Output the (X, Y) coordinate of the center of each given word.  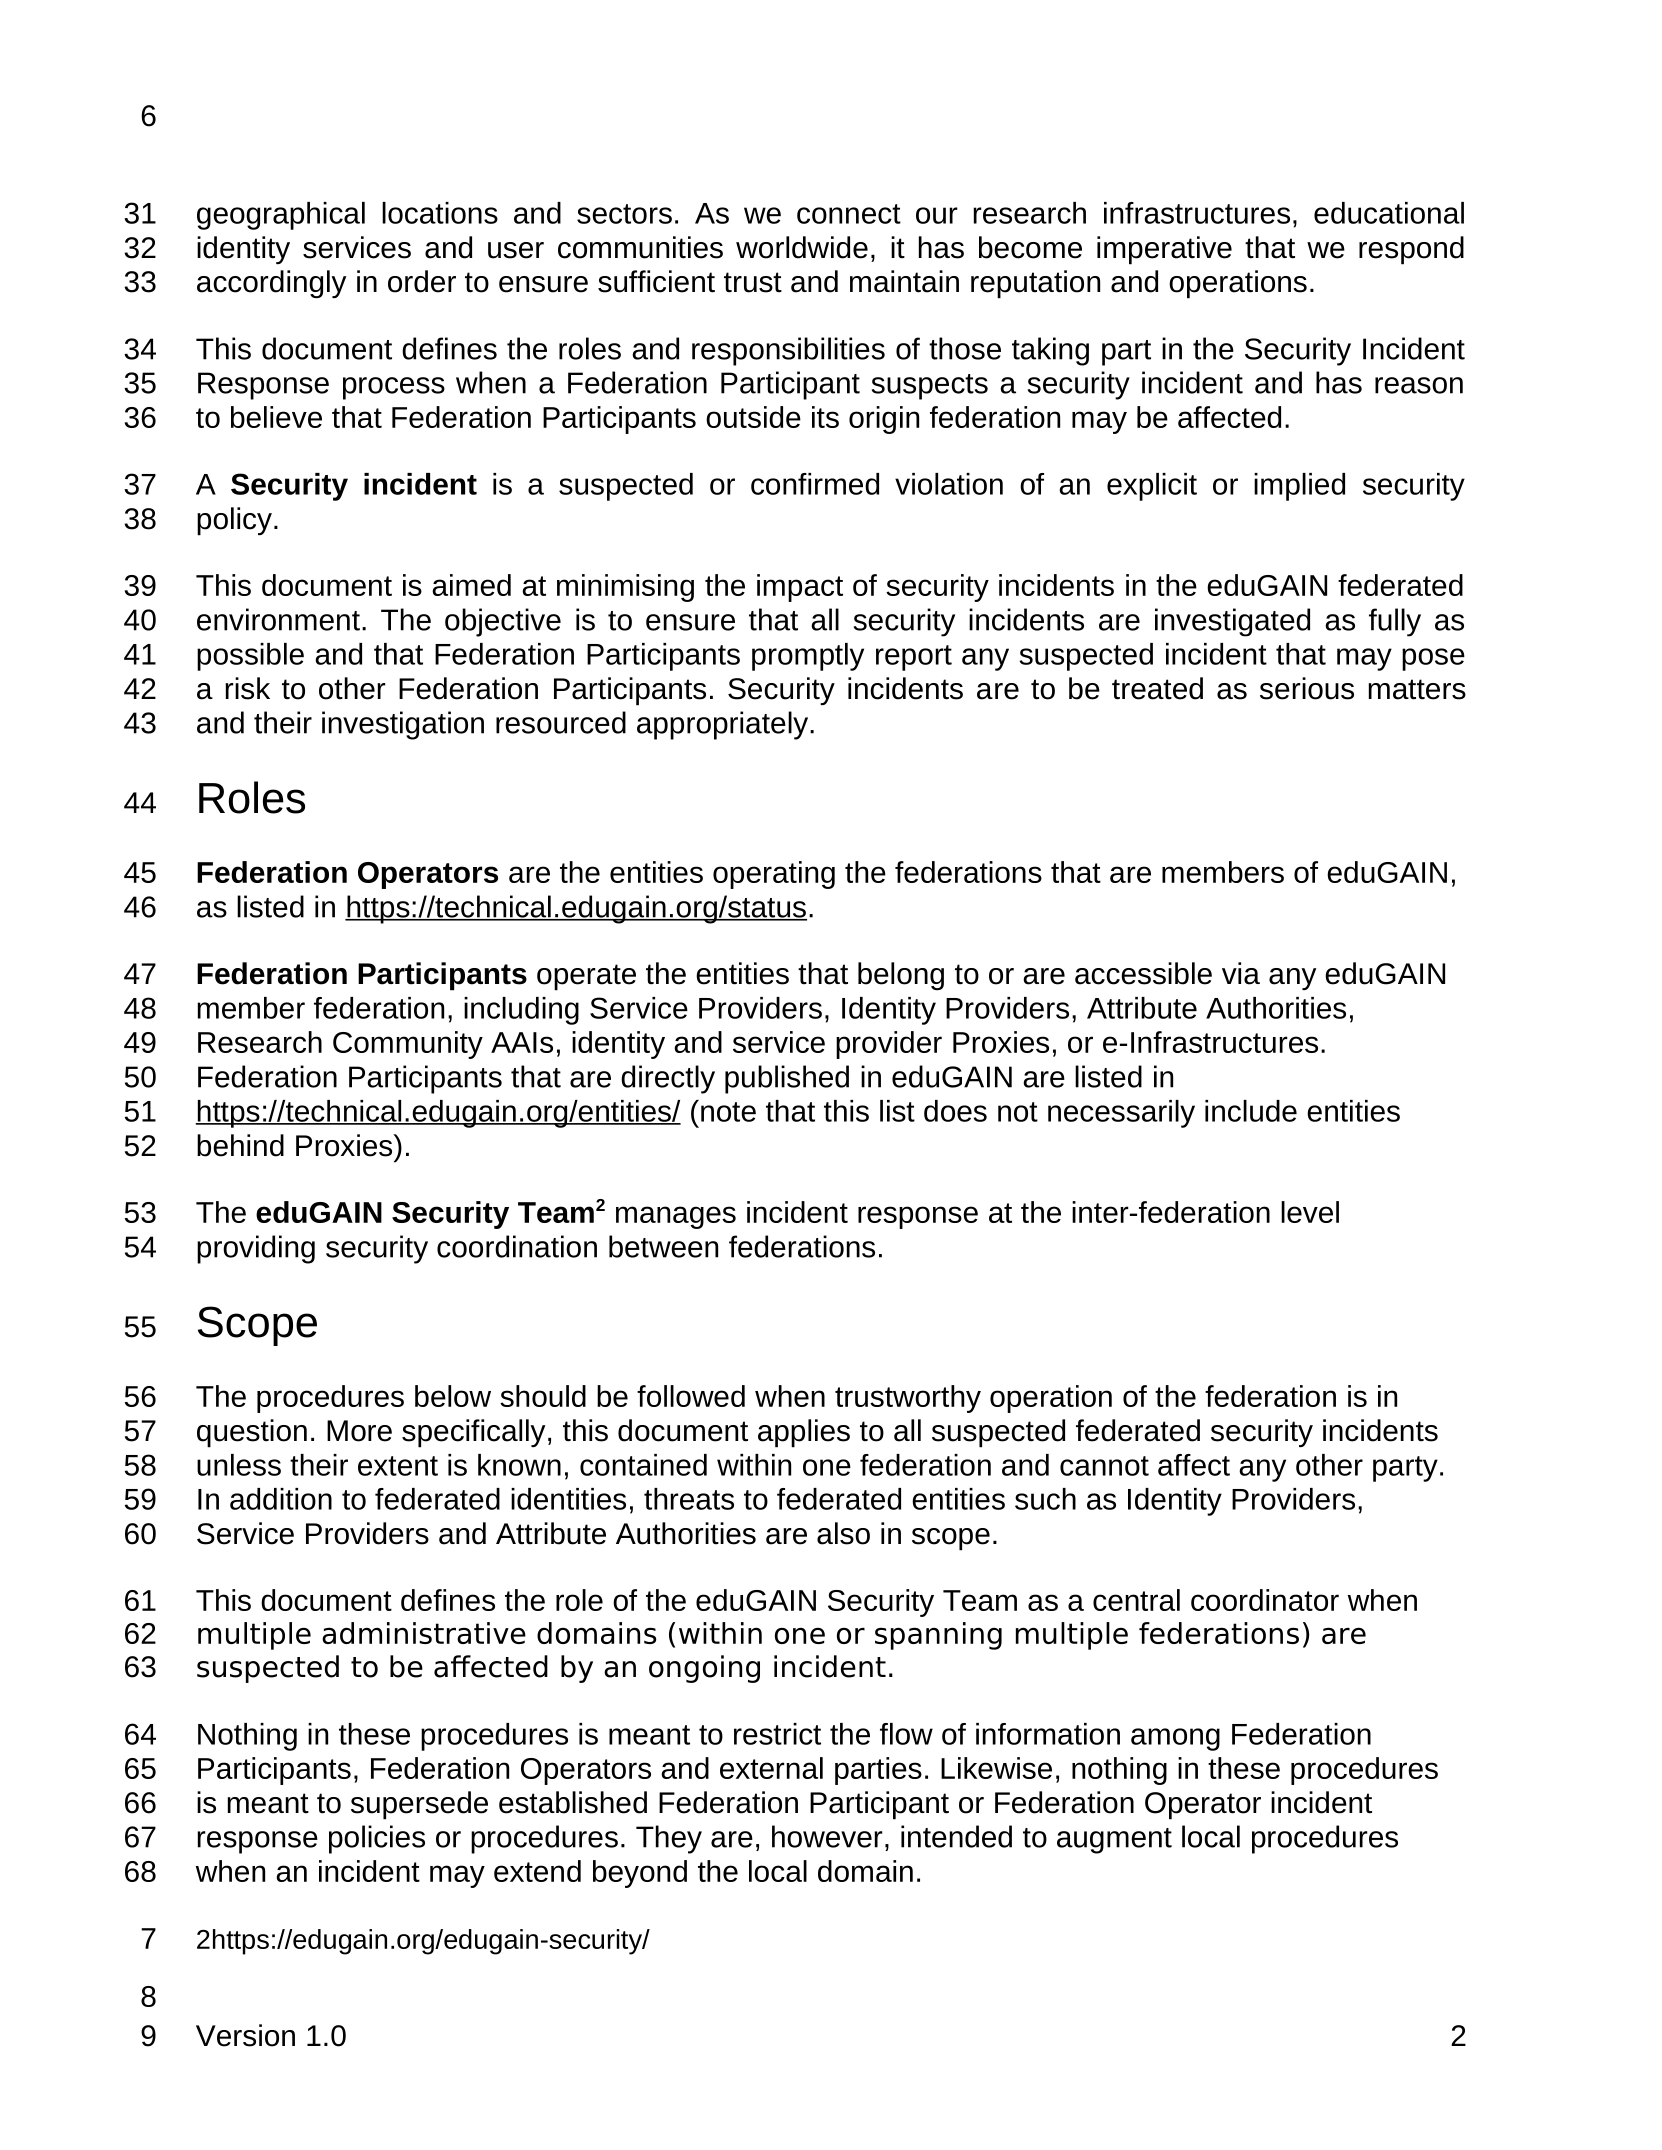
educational (1389, 213)
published (787, 1079)
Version (245, 2035)
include (1251, 1111)
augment (1114, 1841)
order (422, 281)
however (827, 1836)
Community (408, 1045)
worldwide (802, 247)
